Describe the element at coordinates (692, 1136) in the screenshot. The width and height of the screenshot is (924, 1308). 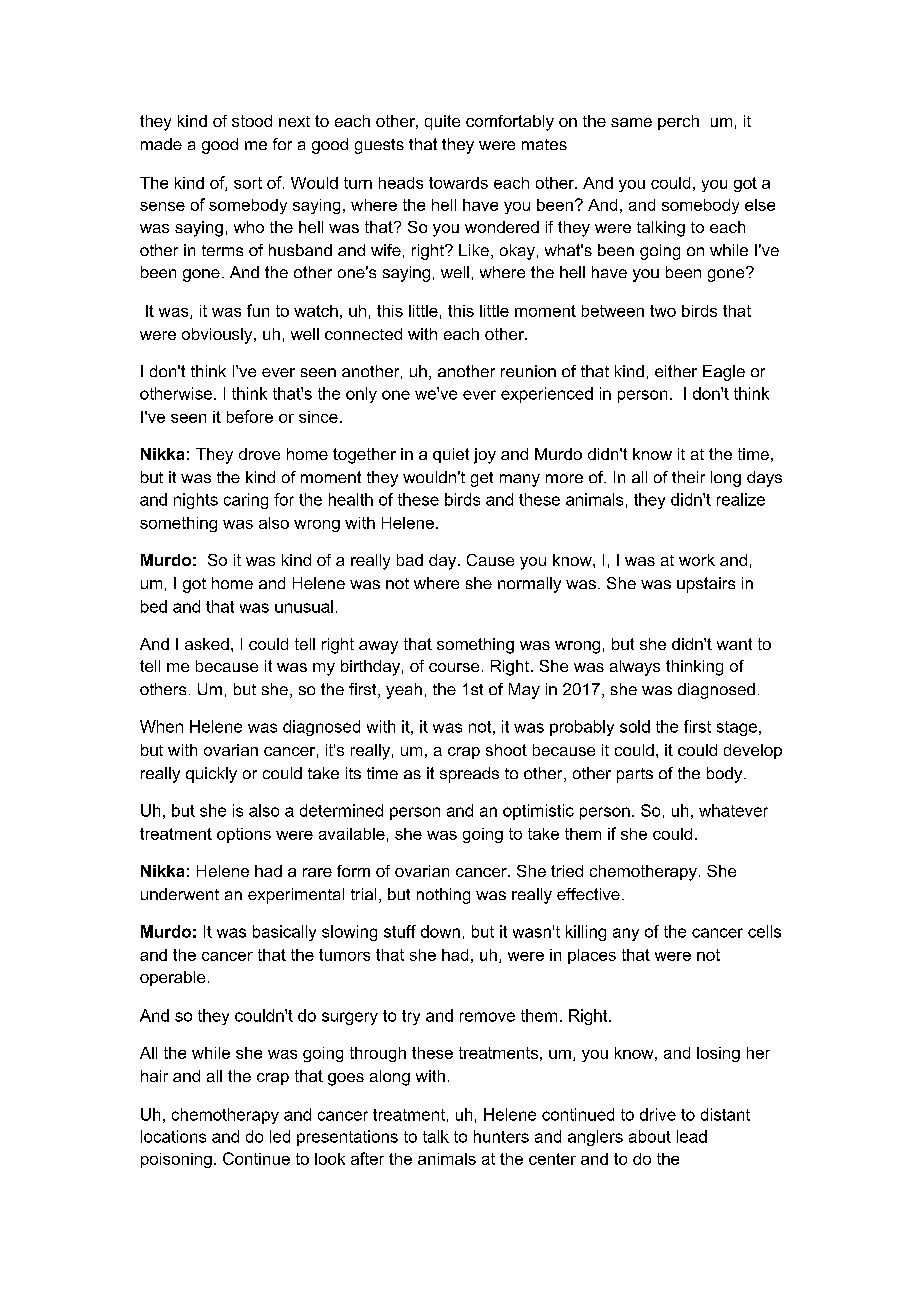
I see `lead` at that location.
